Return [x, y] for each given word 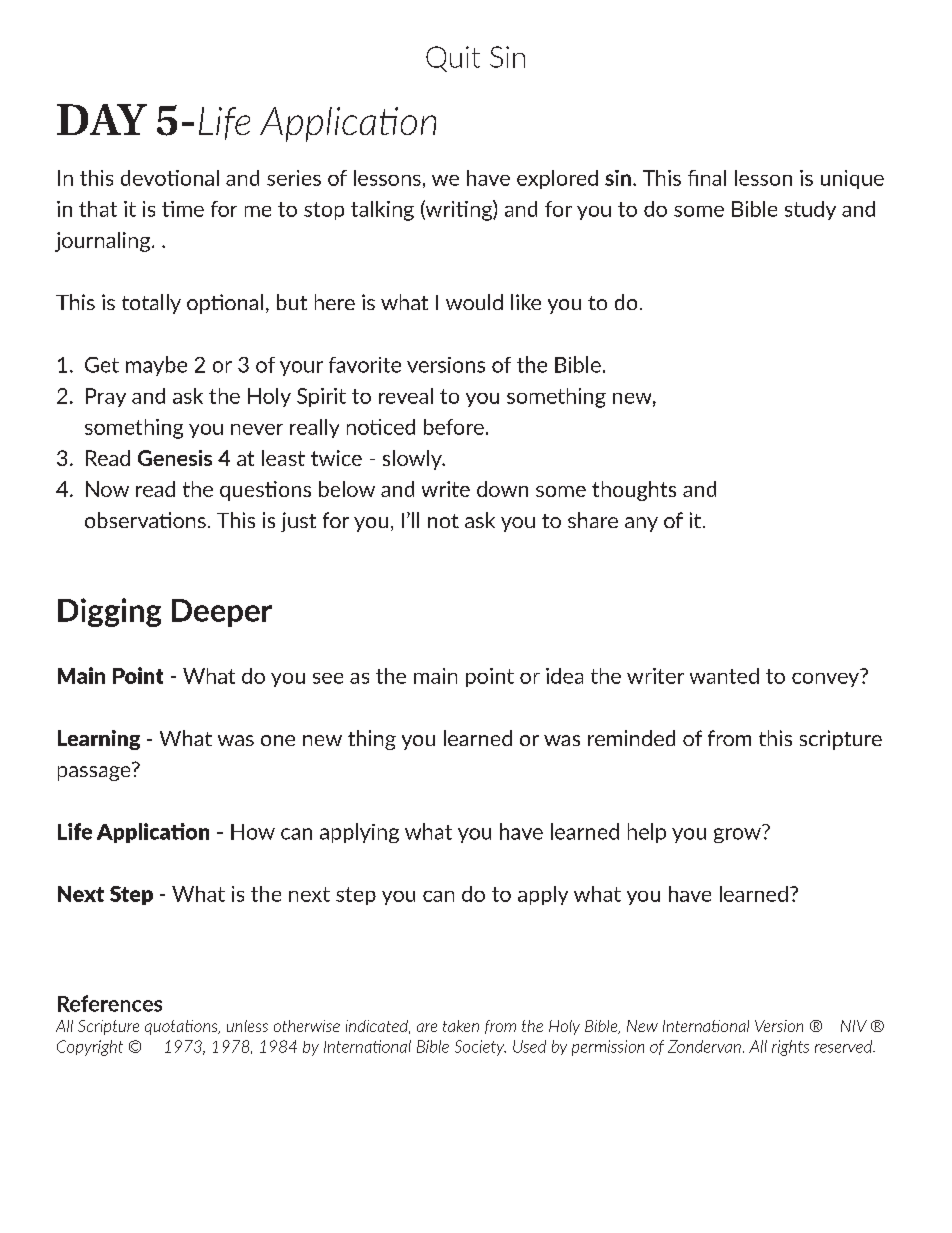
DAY [102, 119]
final [707, 178]
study [810, 210]
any [641, 524]
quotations [182, 1027]
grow [737, 835]
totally [151, 304]
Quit [453, 59]
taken [461, 1026]
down [502, 489]
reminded [631, 738]
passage [95, 772]
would [474, 302]
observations [145, 520]
